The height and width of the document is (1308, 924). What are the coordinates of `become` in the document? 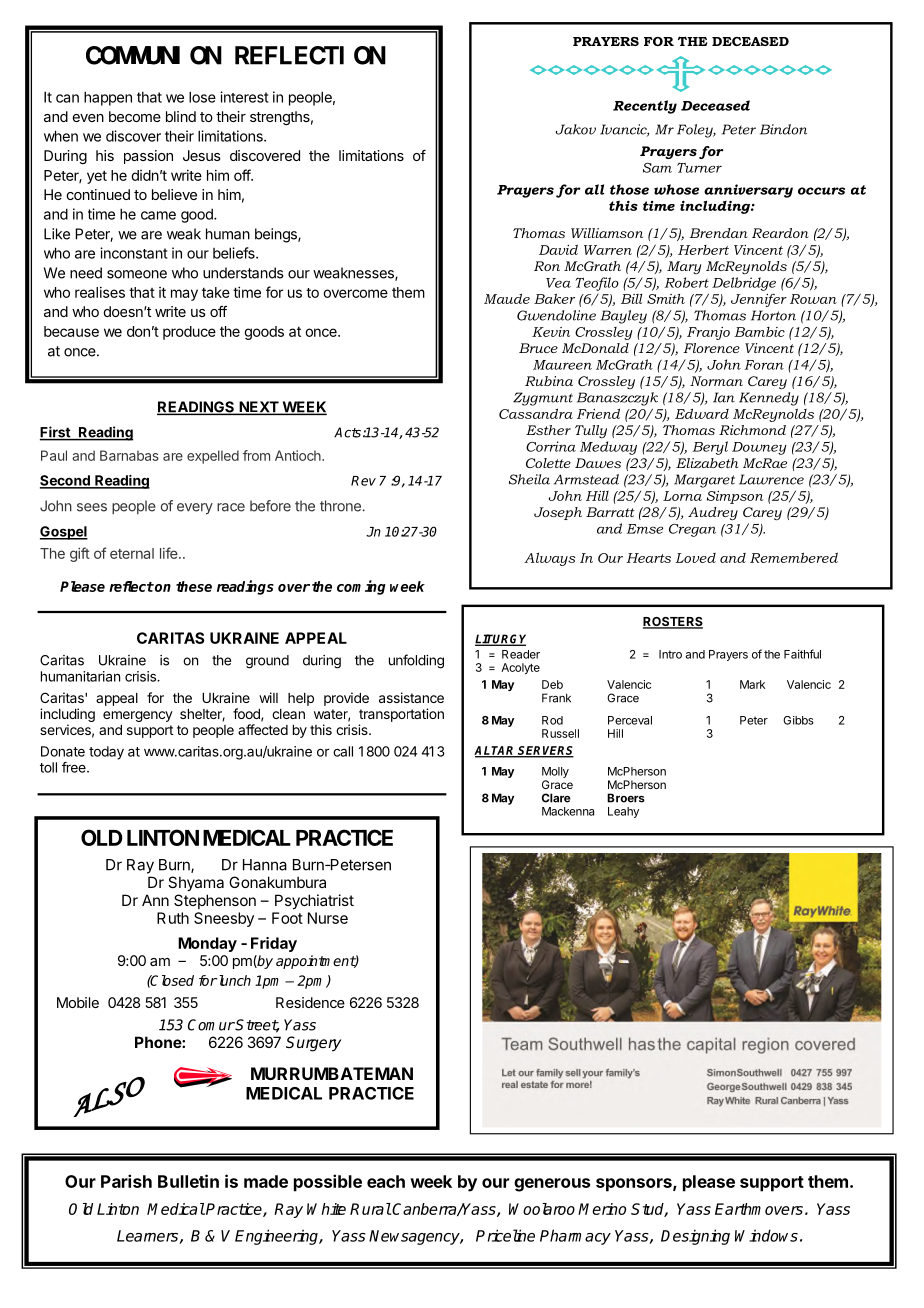 It's located at (135, 116).
